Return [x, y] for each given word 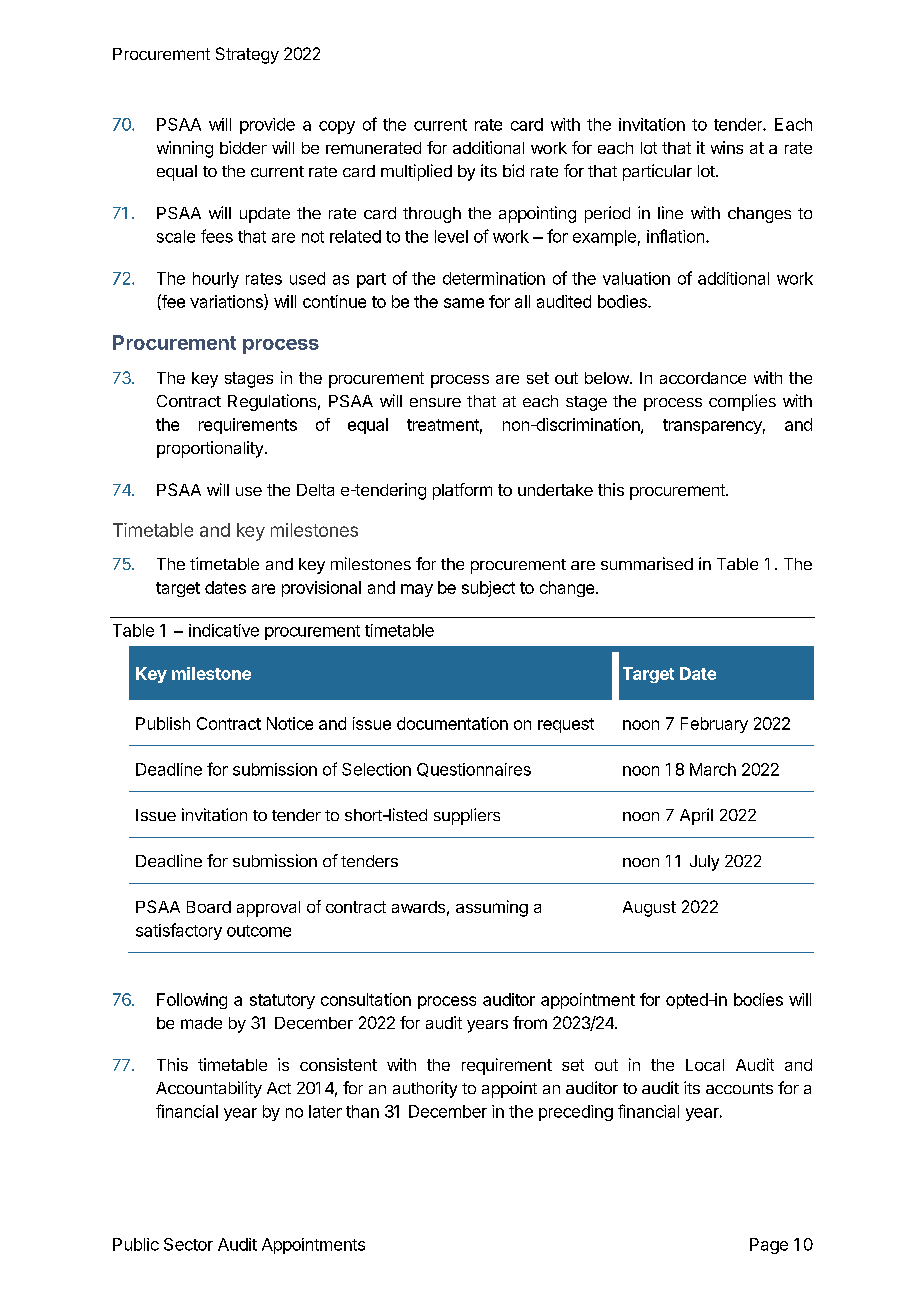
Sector [188, 1244]
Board [209, 907]
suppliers [467, 816]
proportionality [210, 449]
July [704, 863]
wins [727, 147]
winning [185, 149]
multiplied [416, 172]
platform [462, 491]
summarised [647, 563]
